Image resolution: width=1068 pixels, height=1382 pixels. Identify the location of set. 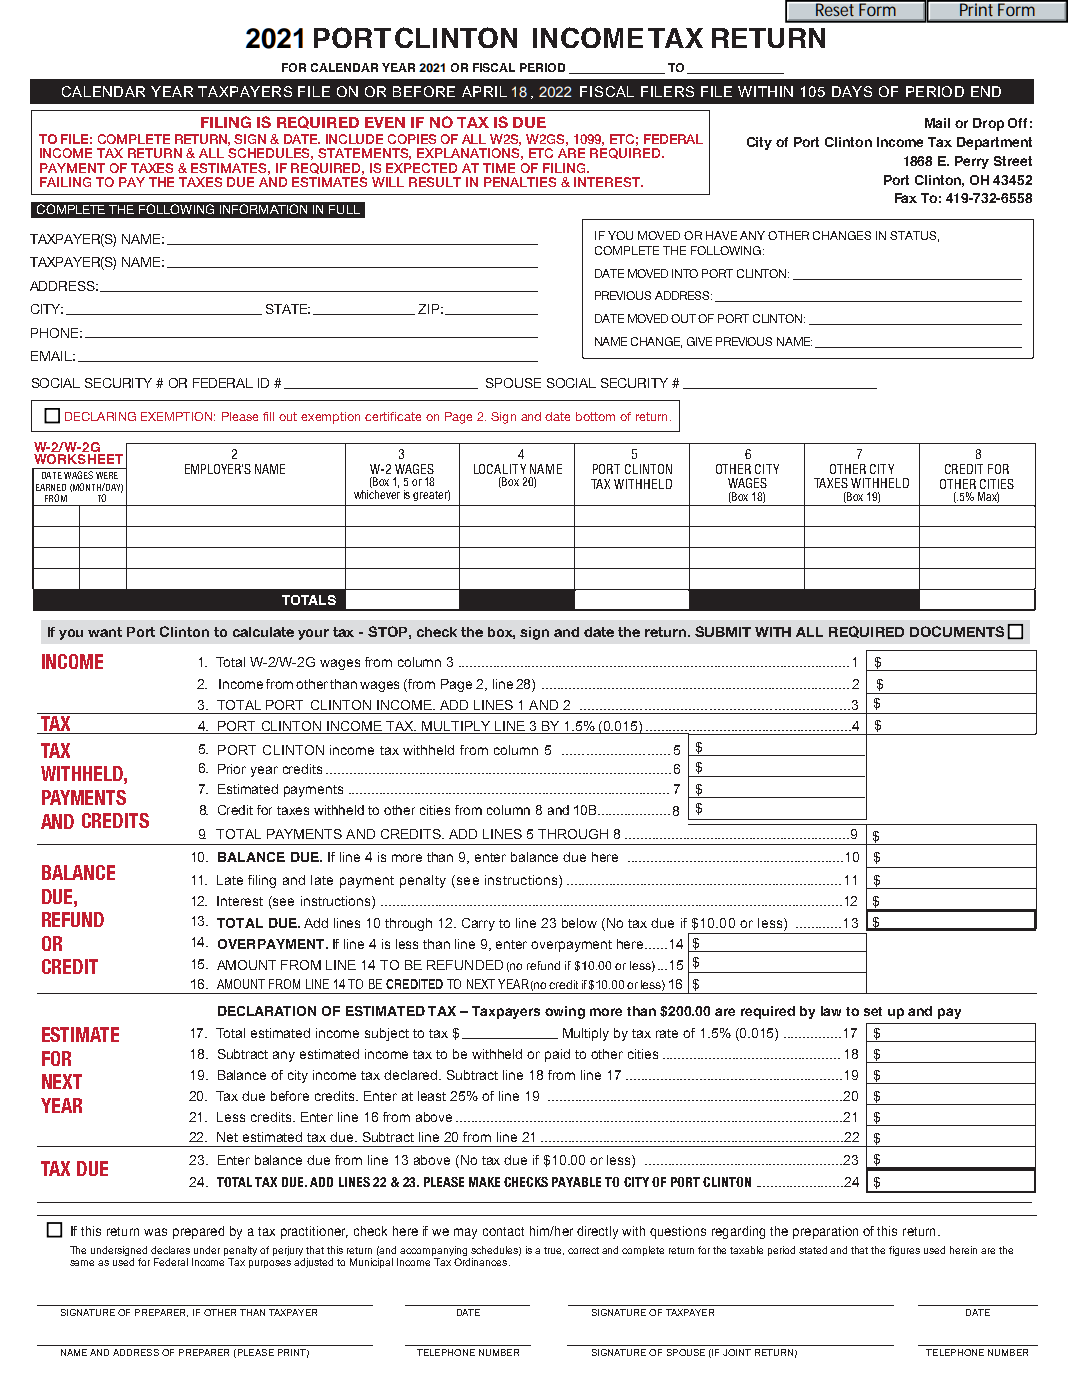
(873, 1011).
